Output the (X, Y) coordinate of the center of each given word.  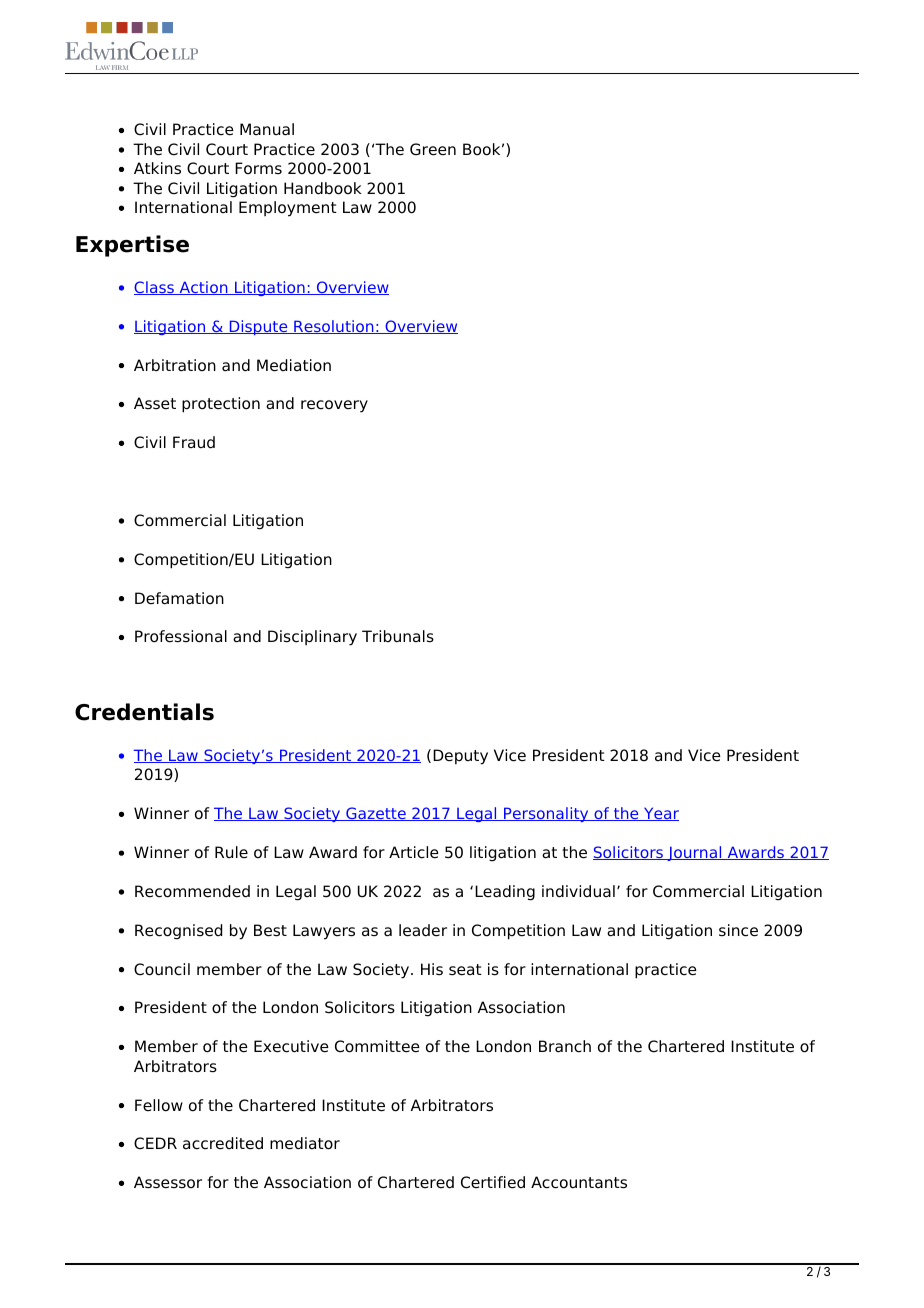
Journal (694, 853)
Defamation (179, 598)
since (738, 930)
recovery (334, 406)
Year (660, 814)
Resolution (334, 327)
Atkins (157, 168)
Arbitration (175, 365)
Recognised (178, 932)
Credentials (144, 712)
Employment (288, 209)
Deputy (460, 757)
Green (433, 149)
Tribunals (398, 636)
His (432, 969)
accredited (223, 1143)
